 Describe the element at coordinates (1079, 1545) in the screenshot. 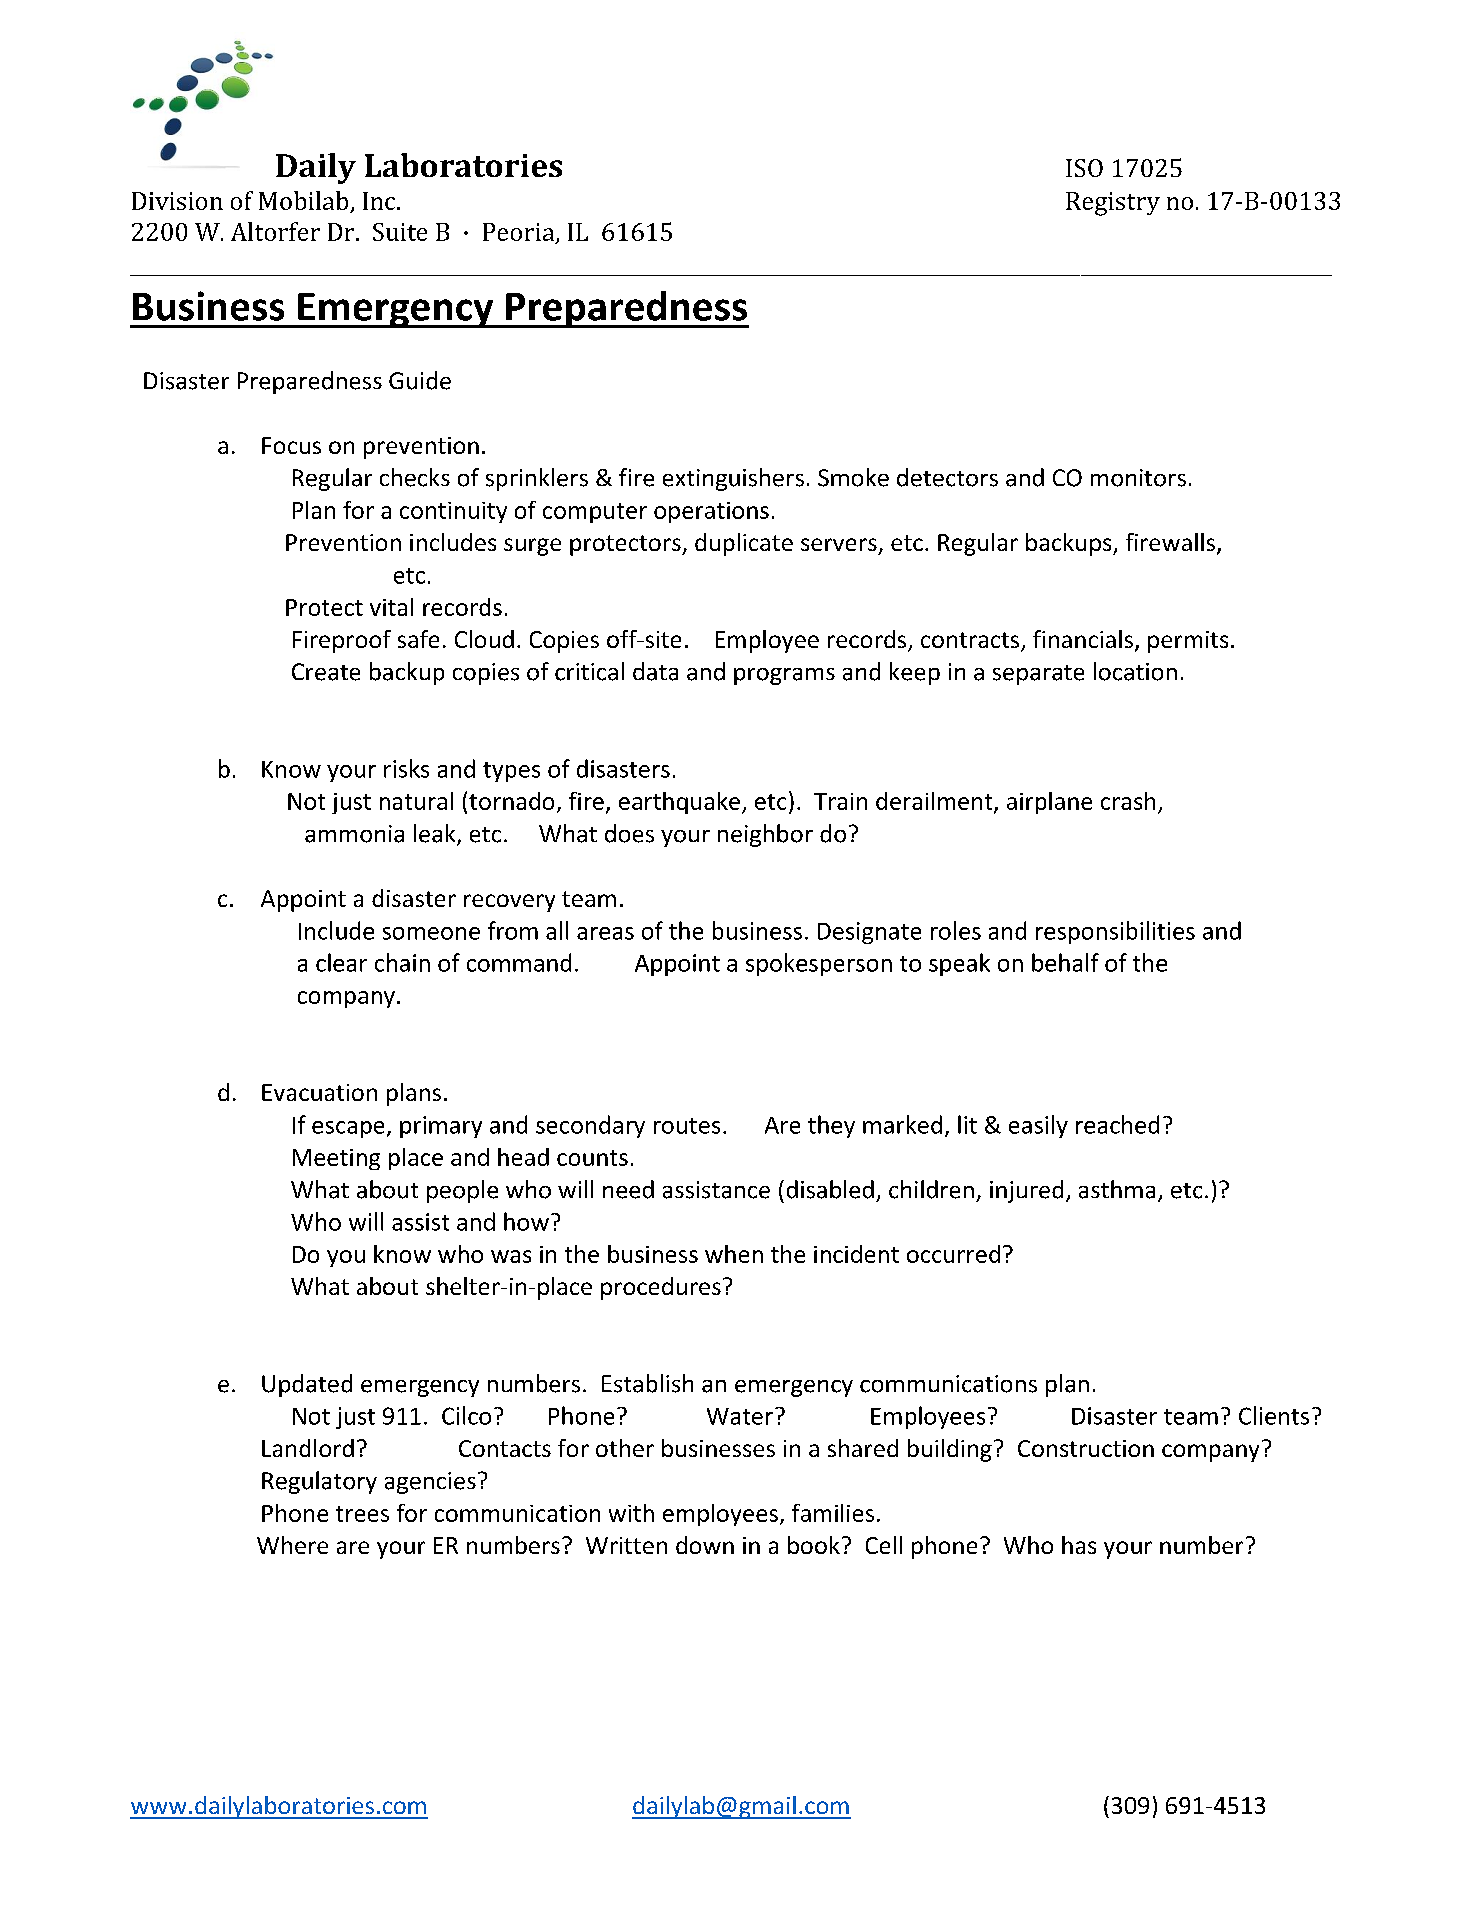

I see `has` at that location.
